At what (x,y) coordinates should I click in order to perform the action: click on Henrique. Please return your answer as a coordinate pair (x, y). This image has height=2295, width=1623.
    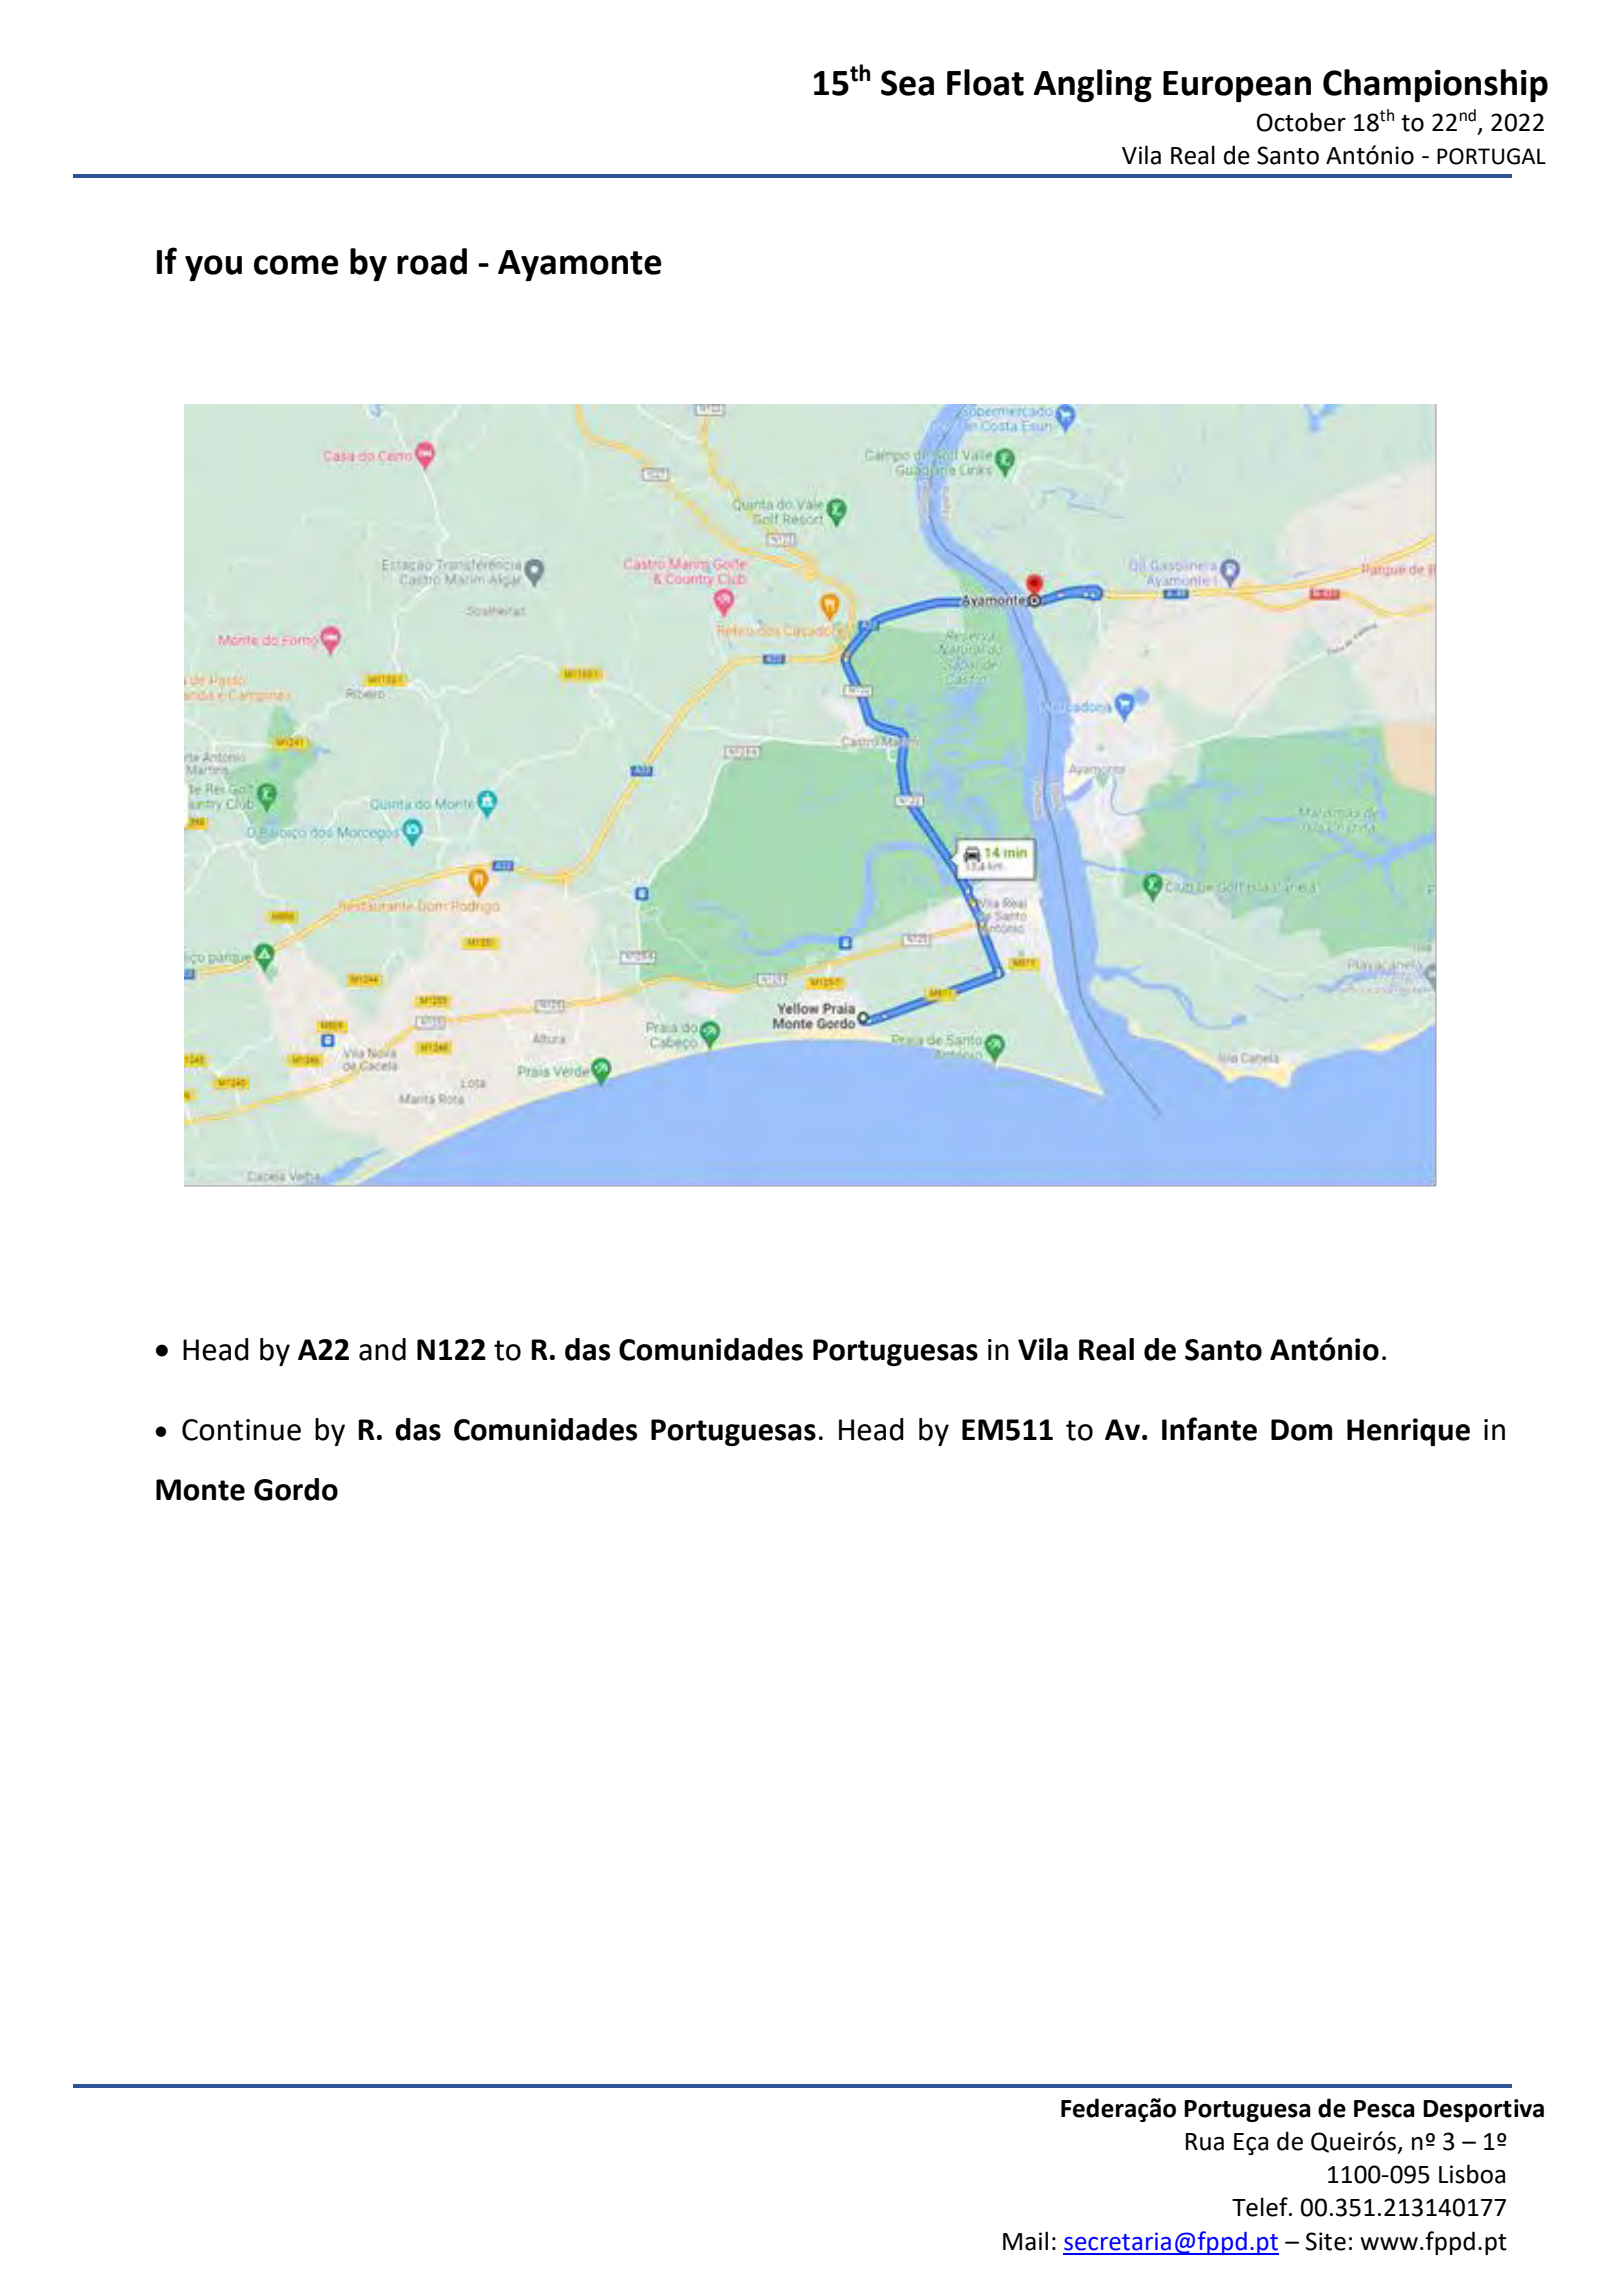
    Looking at the image, I should click on (1408, 1432).
